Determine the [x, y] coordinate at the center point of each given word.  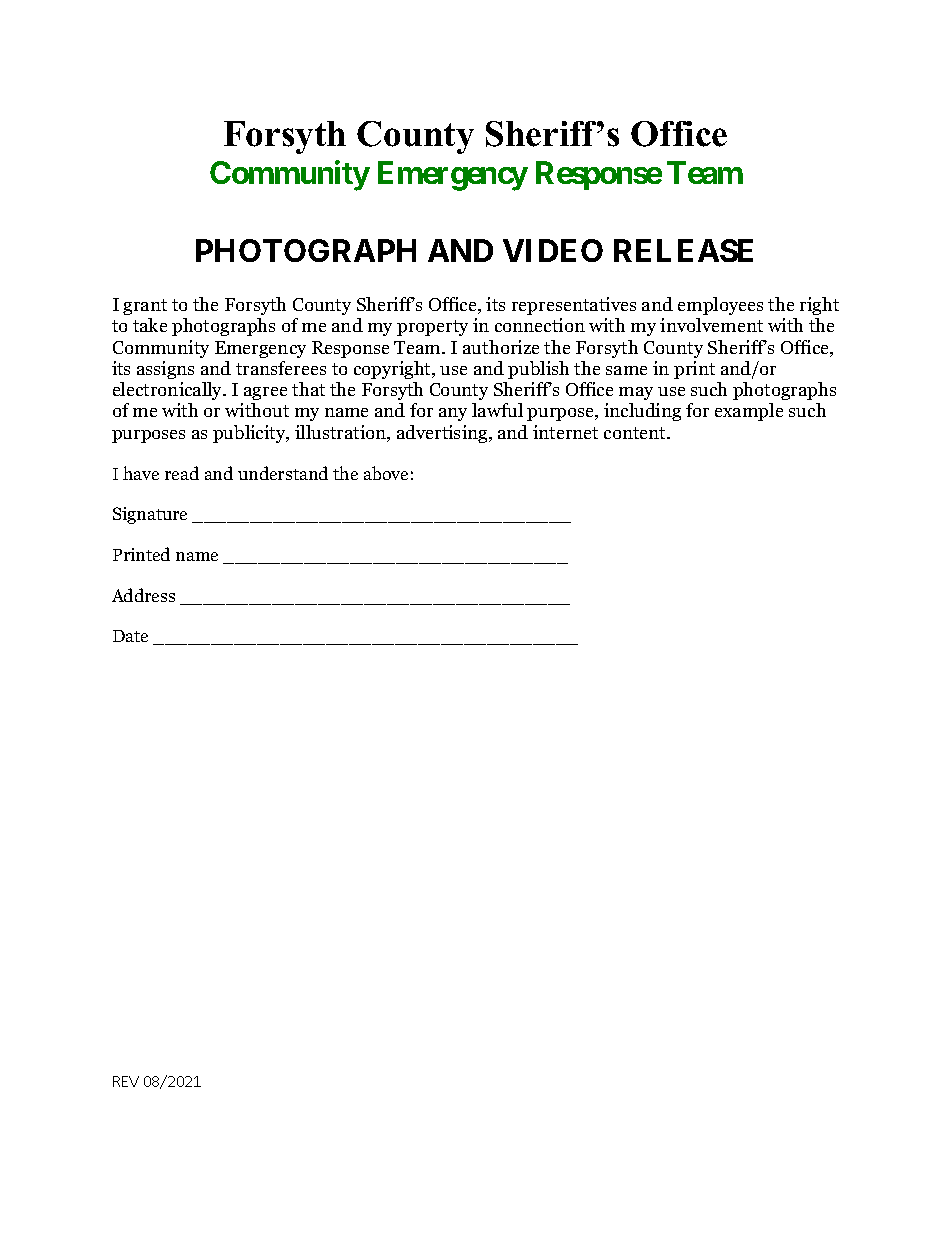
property [432, 328]
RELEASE [683, 250]
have [141, 473]
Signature [150, 515]
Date [130, 636]
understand [283, 473]
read [182, 473]
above [386, 473]
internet [565, 432]
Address [143, 595]
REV [126, 1081]
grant [145, 307]
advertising [443, 434]
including [642, 412]
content [636, 433]
